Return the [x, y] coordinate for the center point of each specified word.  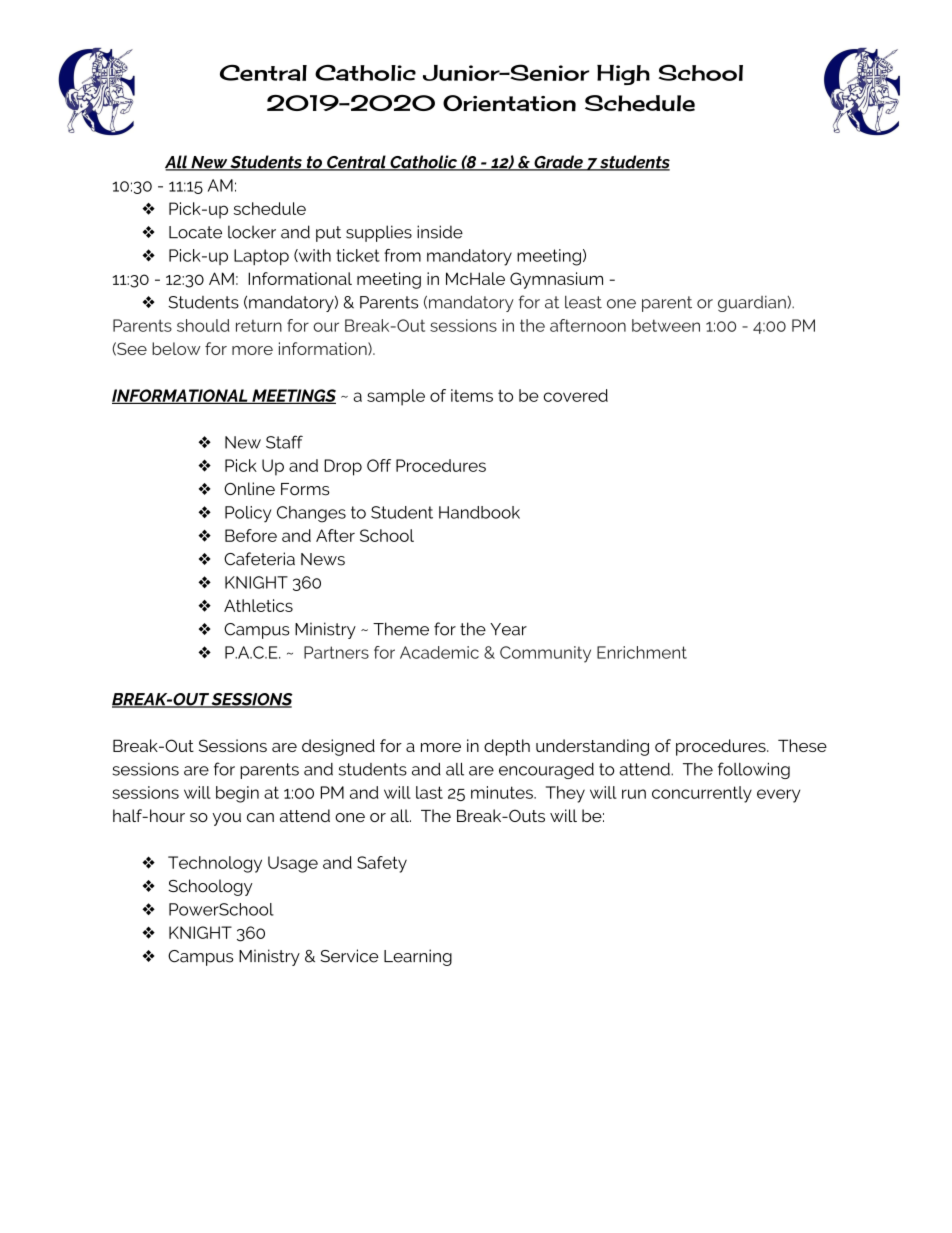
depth [507, 747]
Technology [215, 864]
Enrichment [642, 652]
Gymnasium [556, 280]
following [754, 770]
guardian [753, 304]
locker [252, 232]
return [259, 326]
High [623, 75]
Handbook [479, 512]
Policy [248, 514]
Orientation [509, 103]
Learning [418, 957]
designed [338, 747]
